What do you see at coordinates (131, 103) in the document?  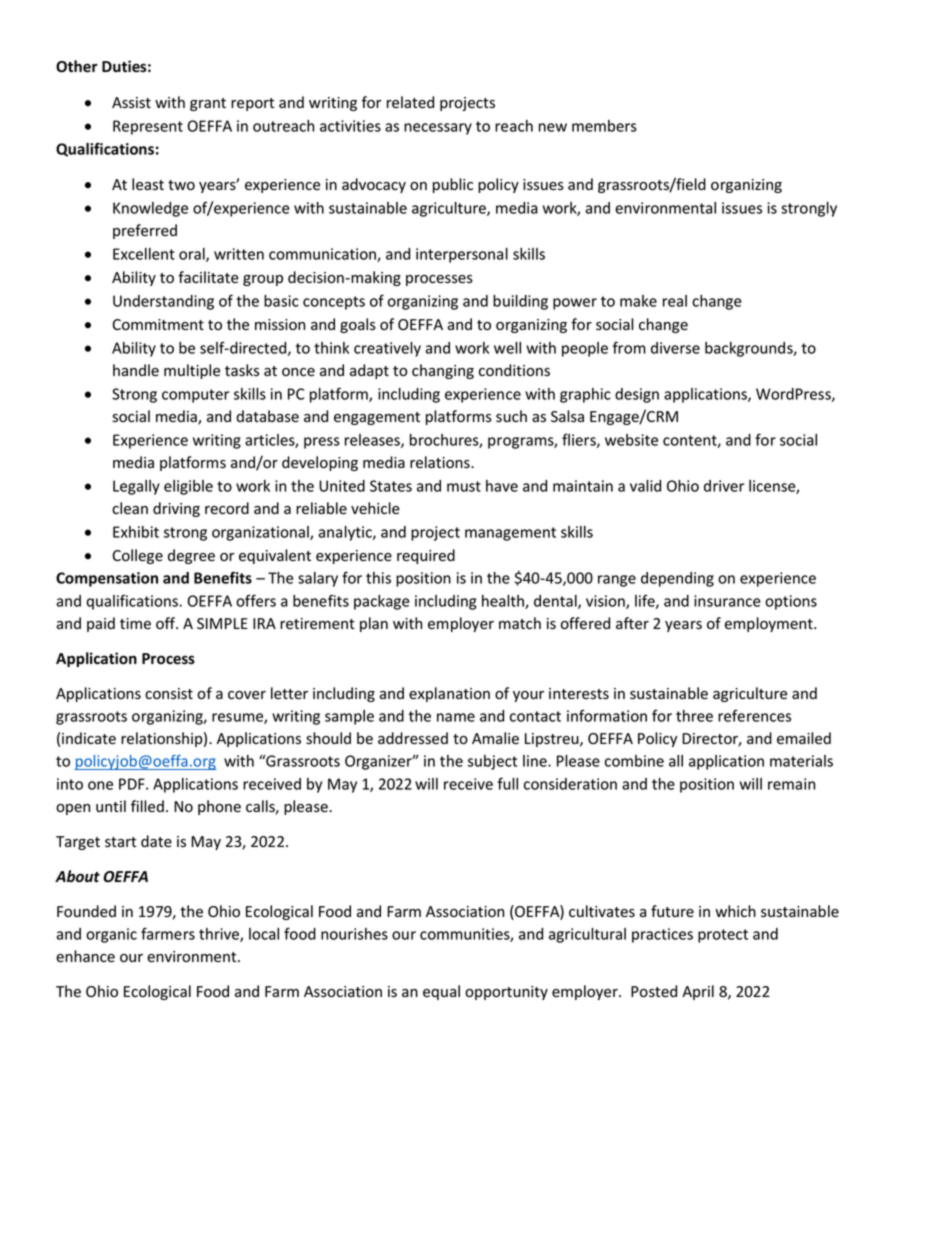 I see `Assist` at bounding box center [131, 103].
